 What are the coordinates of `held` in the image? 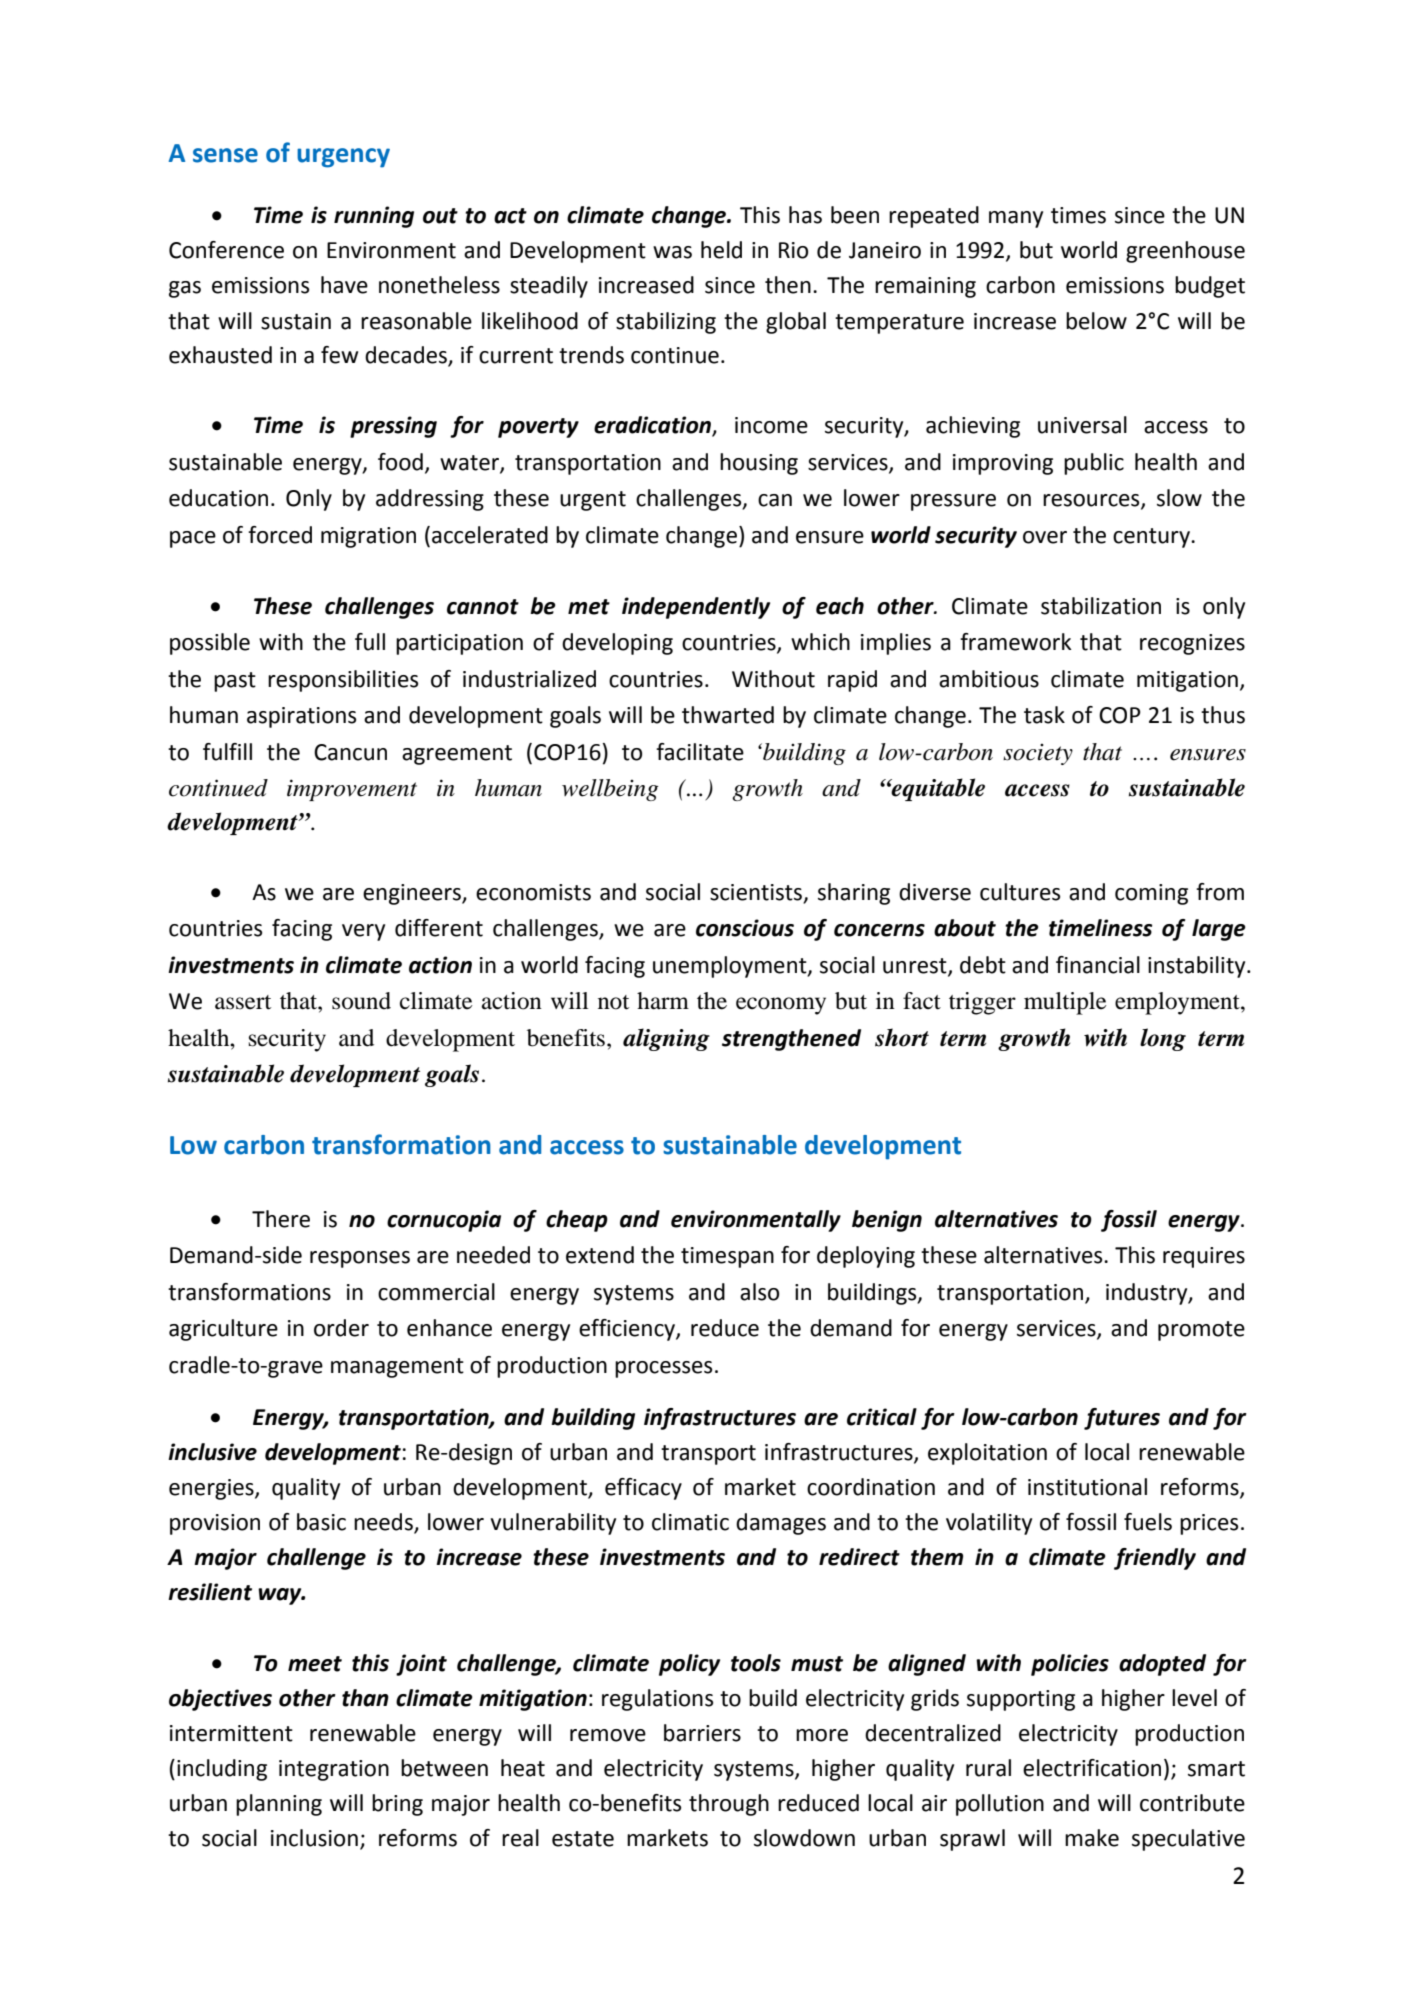 It's located at (721, 250).
